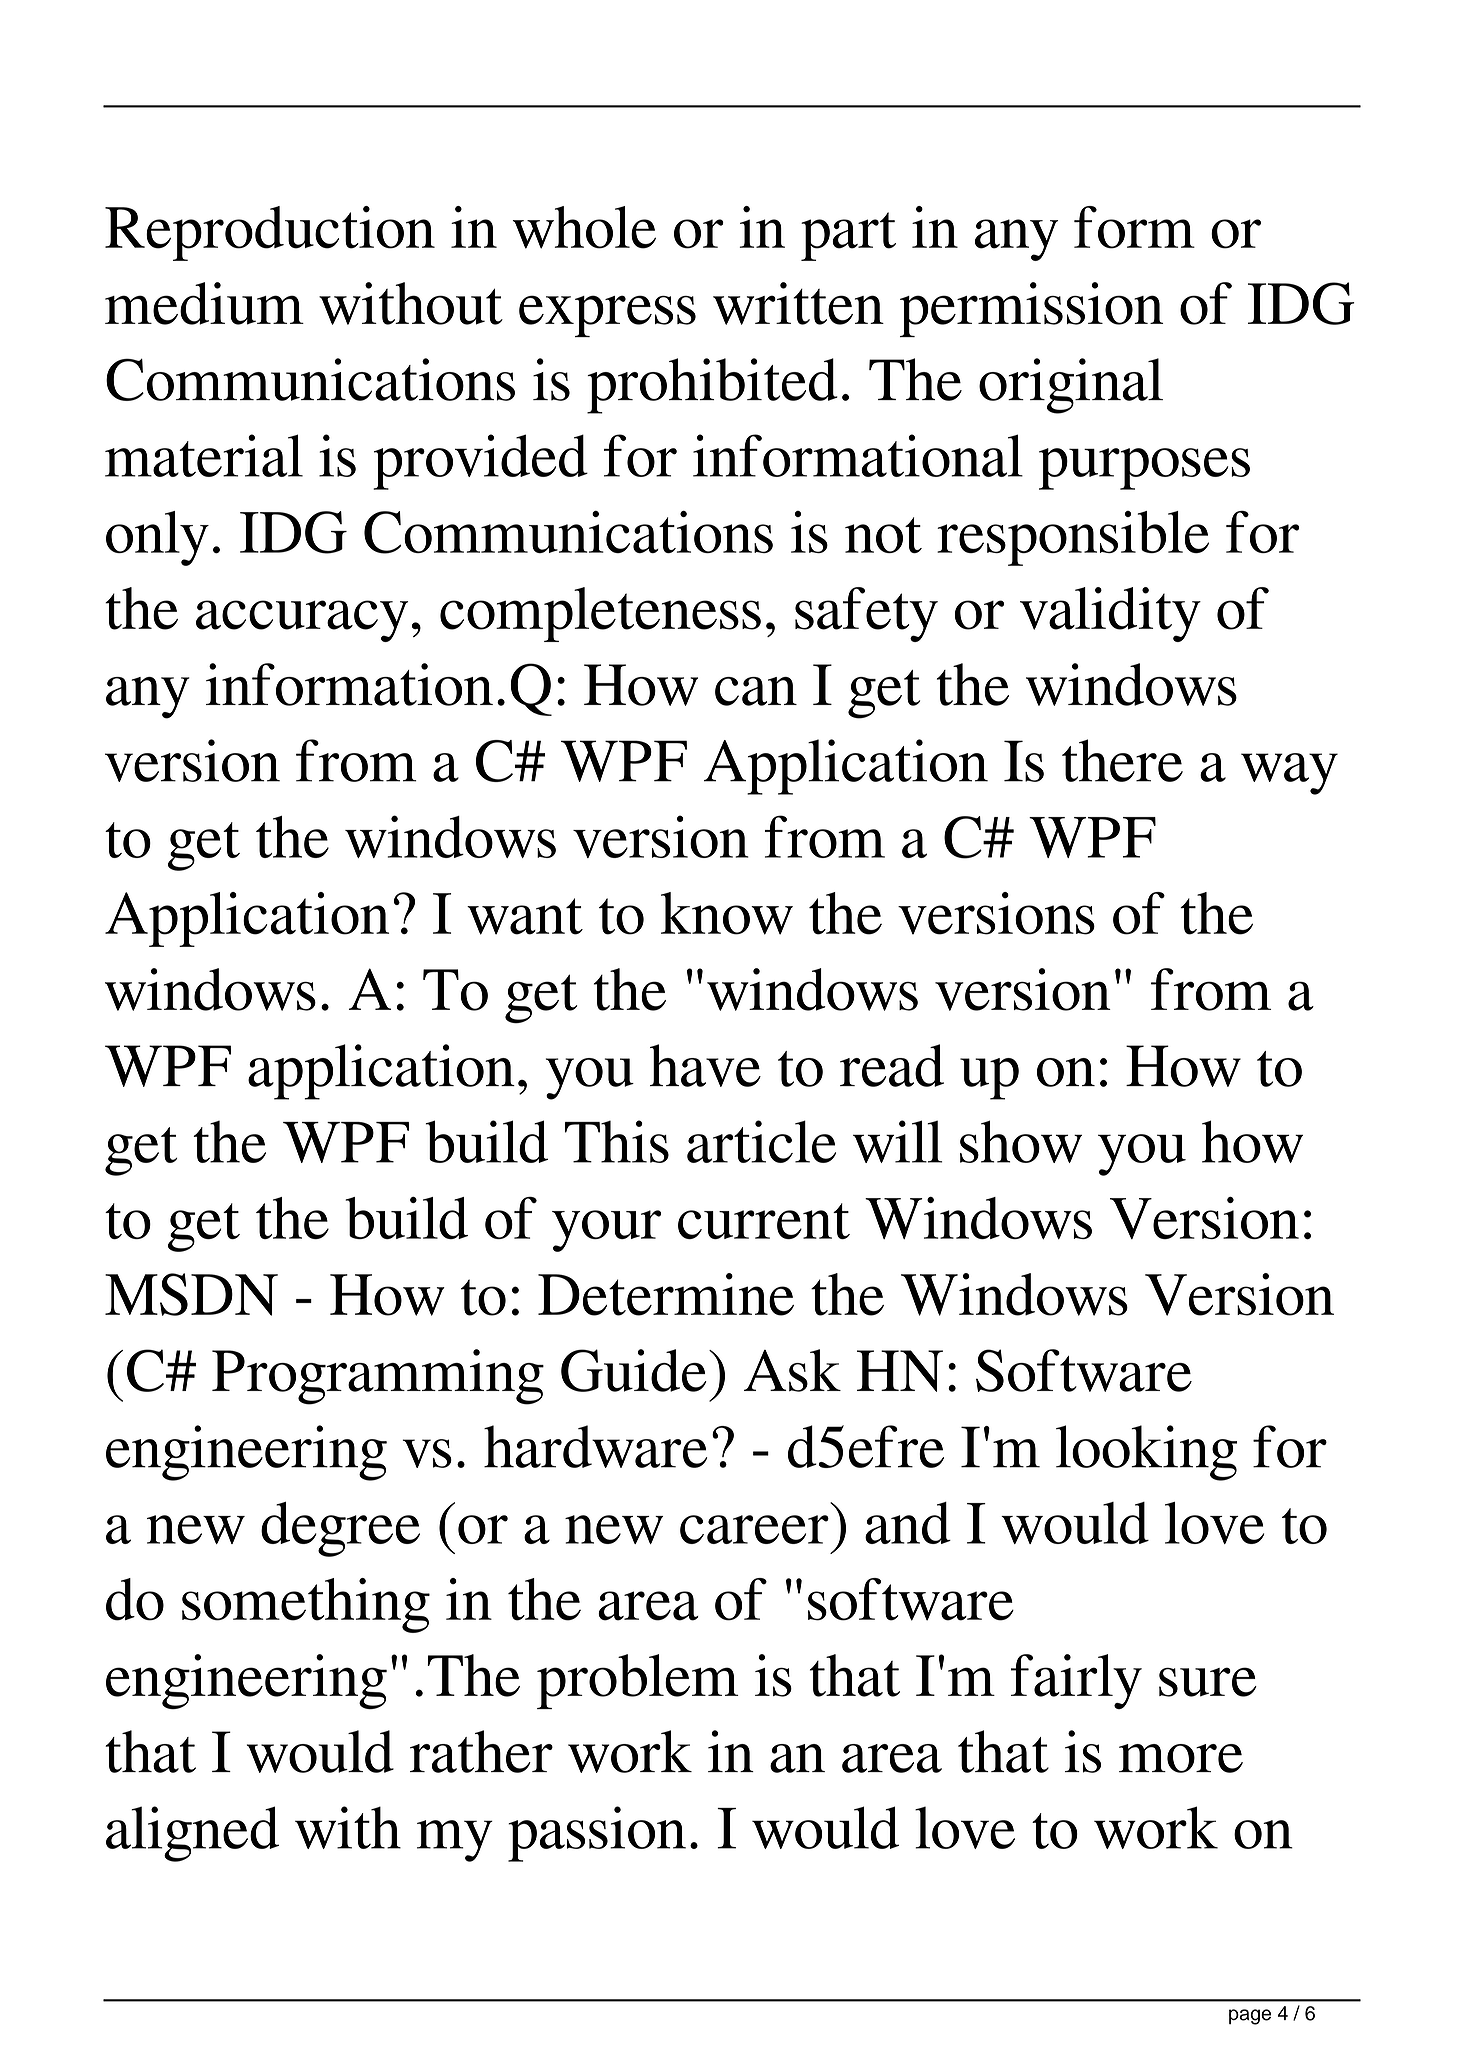  What do you see at coordinates (798, 303) in the page?
I see `written` at bounding box center [798, 303].
